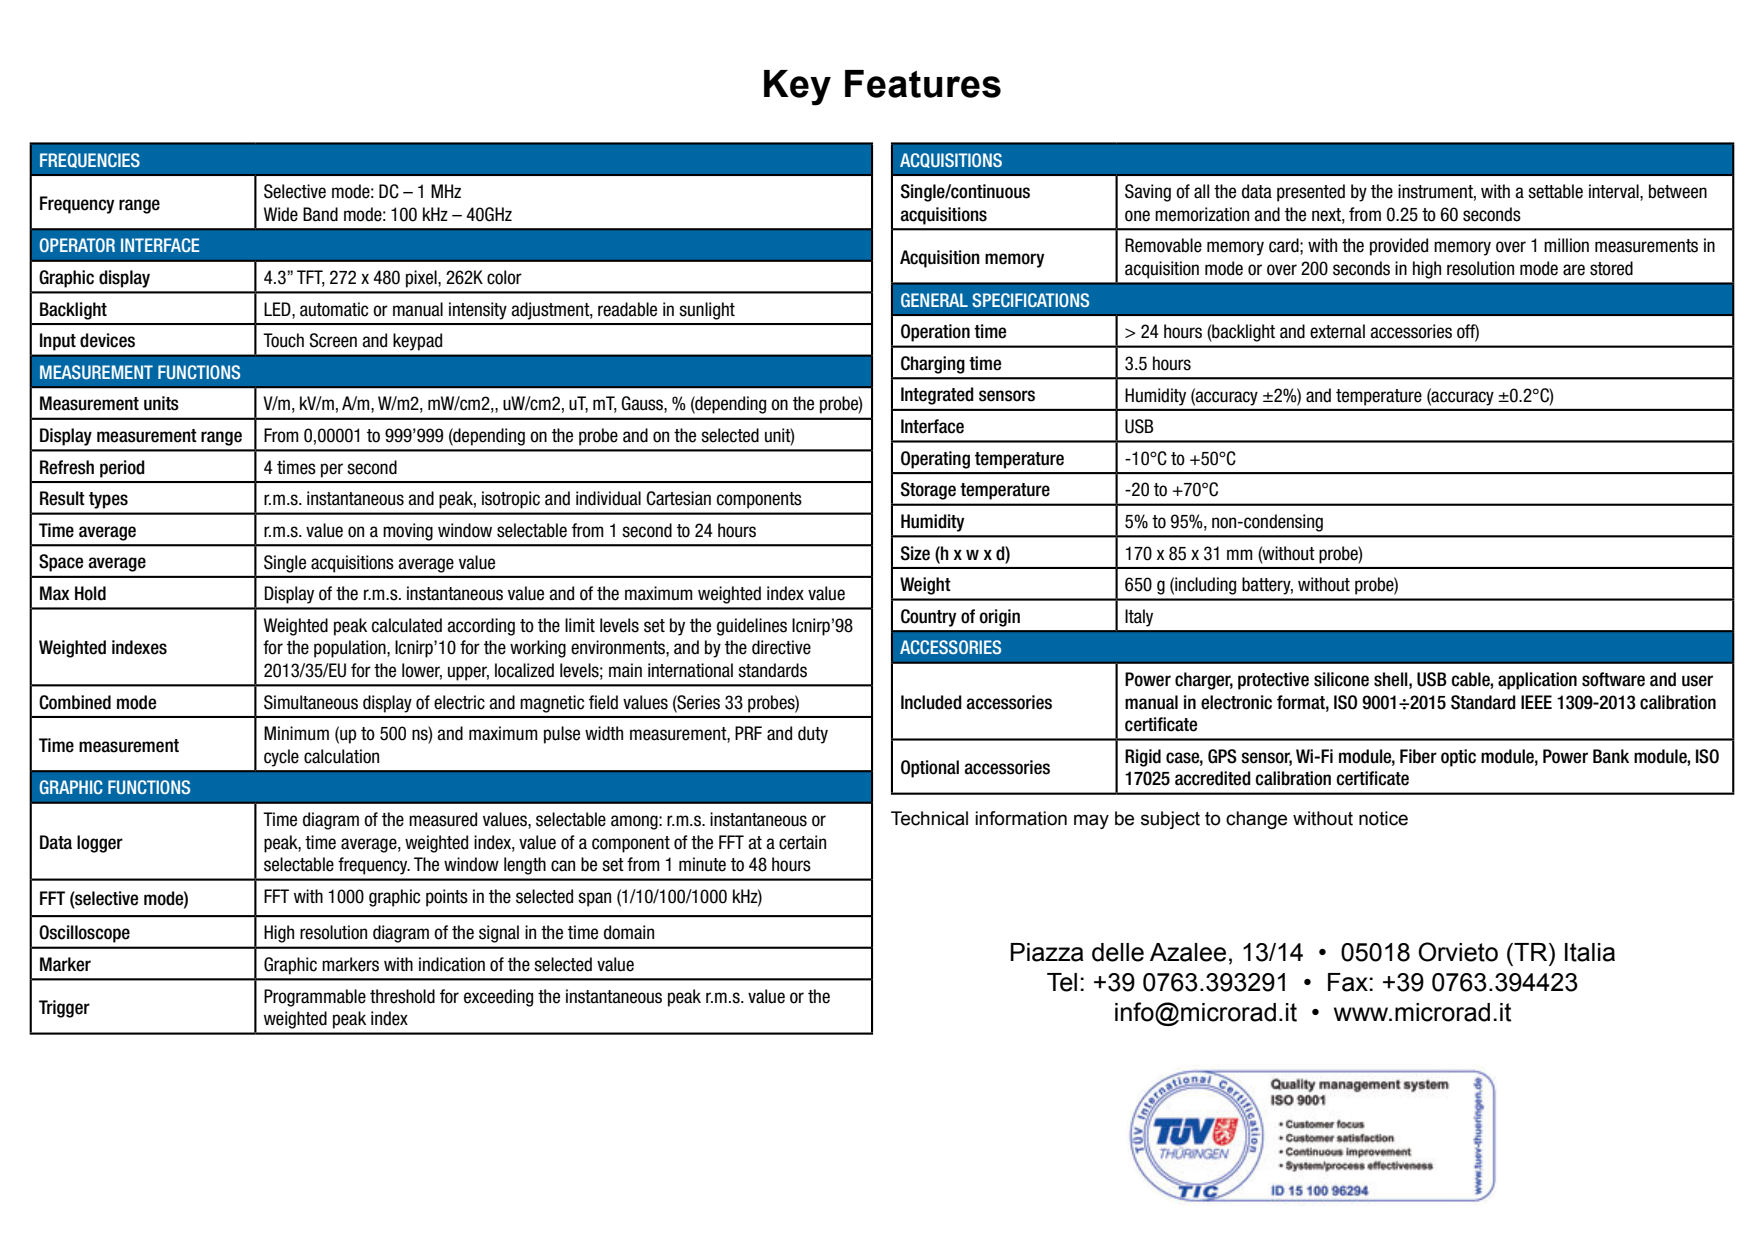 The width and height of the screenshot is (1764, 1247). I want to click on Italia, so click(1590, 952).
